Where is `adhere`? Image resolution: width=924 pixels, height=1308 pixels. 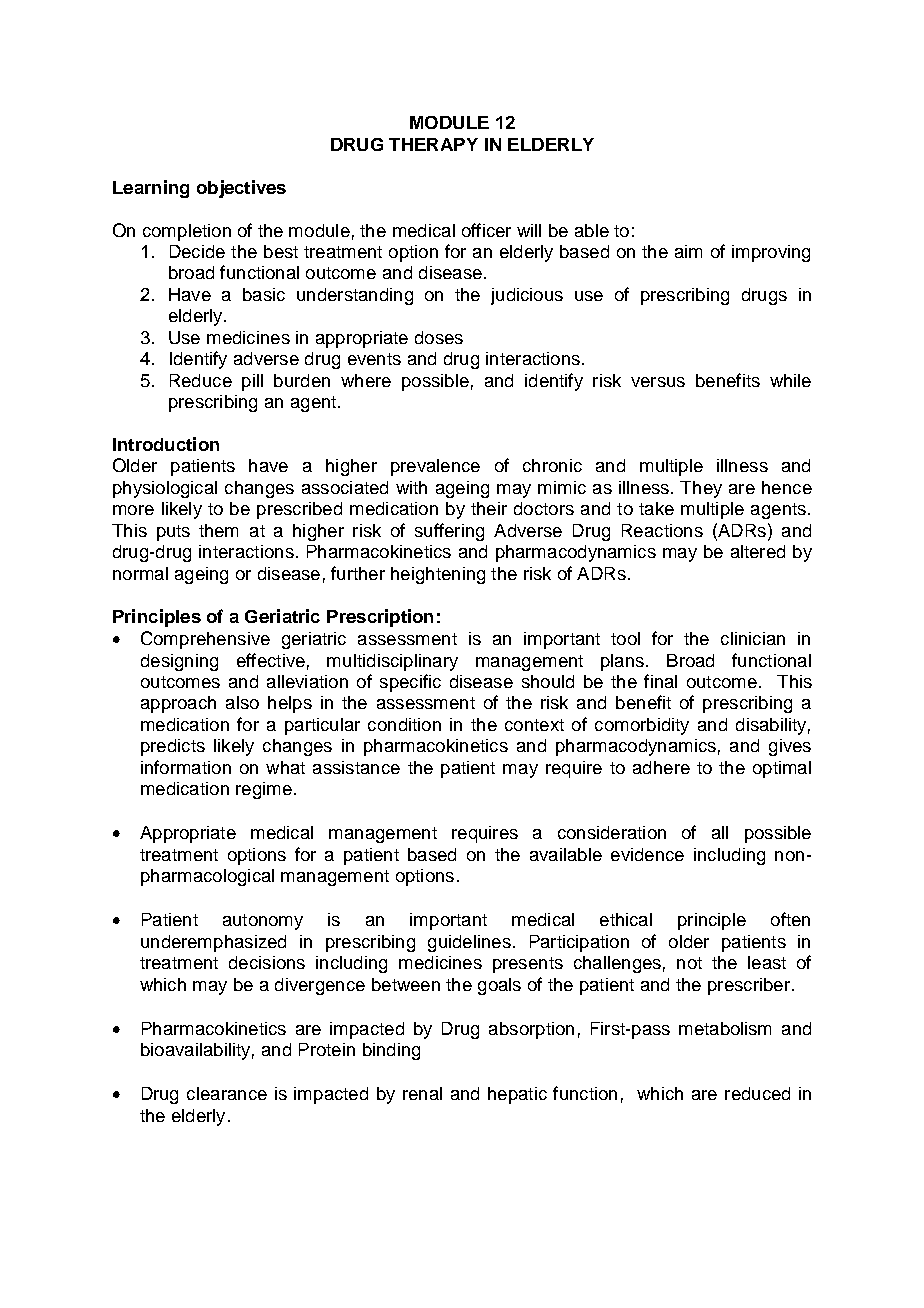
adhere is located at coordinates (661, 767).
